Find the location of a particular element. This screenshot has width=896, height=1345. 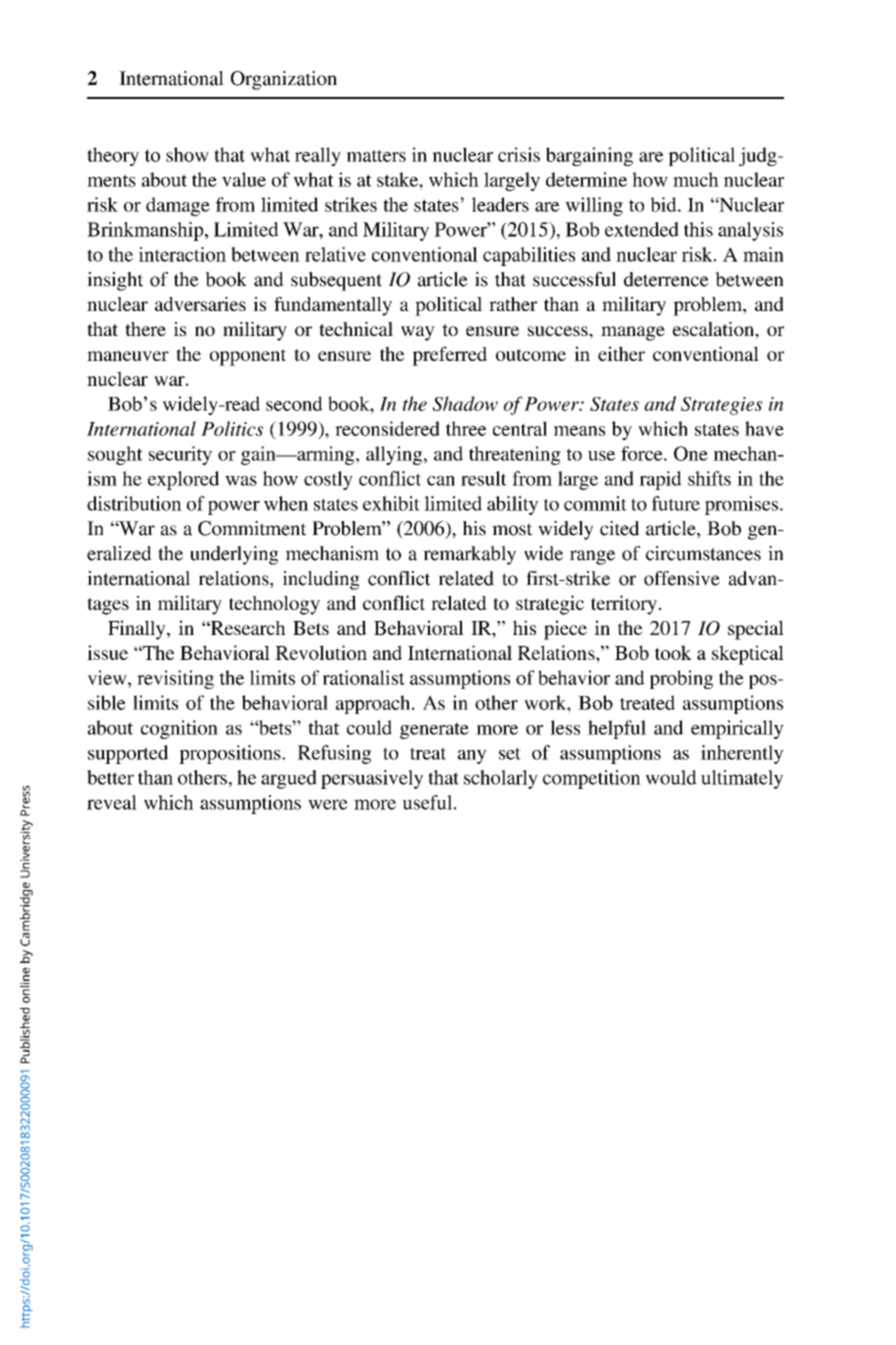

Finally is located at coordinates (138, 630).
